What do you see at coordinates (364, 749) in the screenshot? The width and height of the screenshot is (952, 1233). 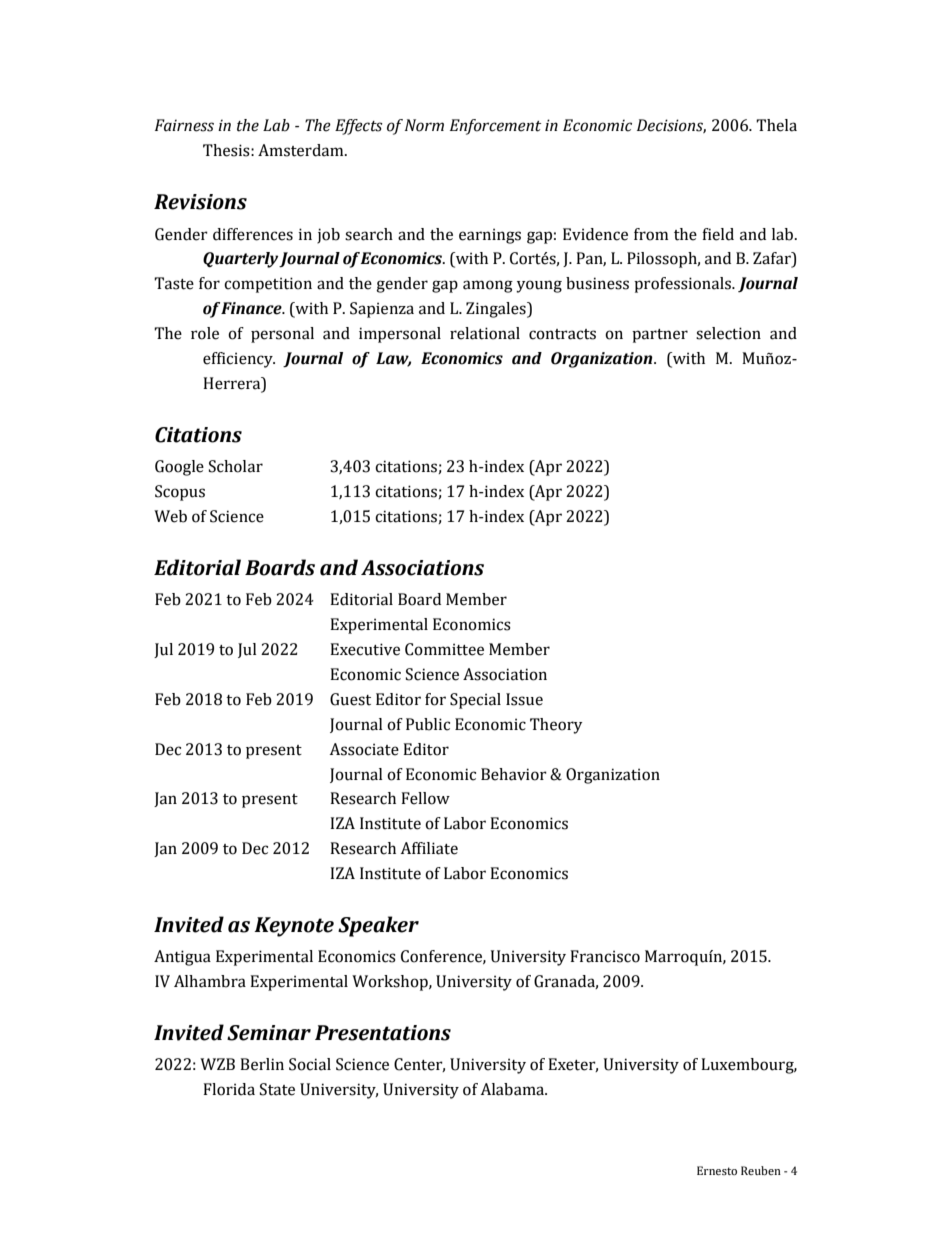 I see `Associate` at bounding box center [364, 749].
